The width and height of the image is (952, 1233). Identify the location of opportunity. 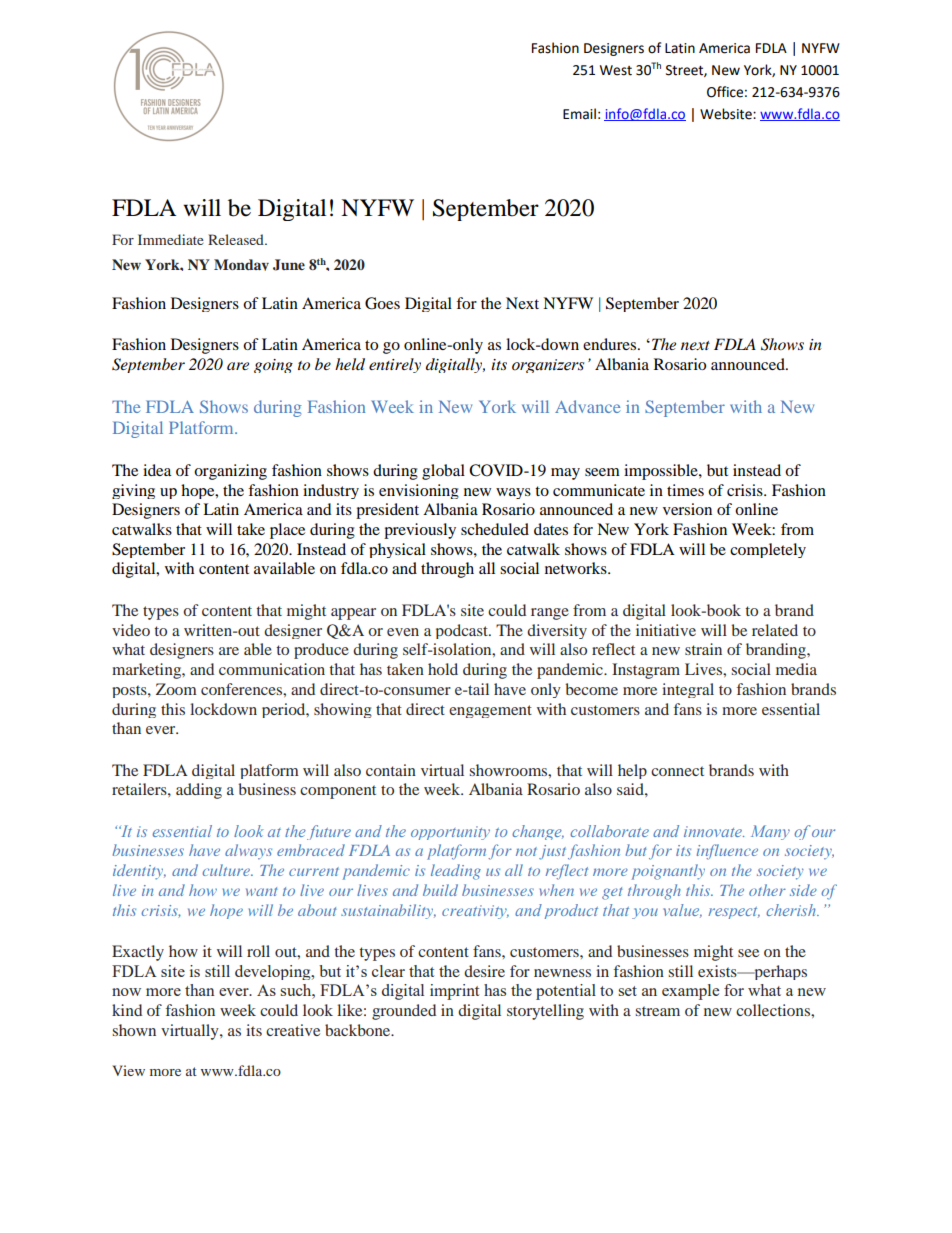
(450, 833).
